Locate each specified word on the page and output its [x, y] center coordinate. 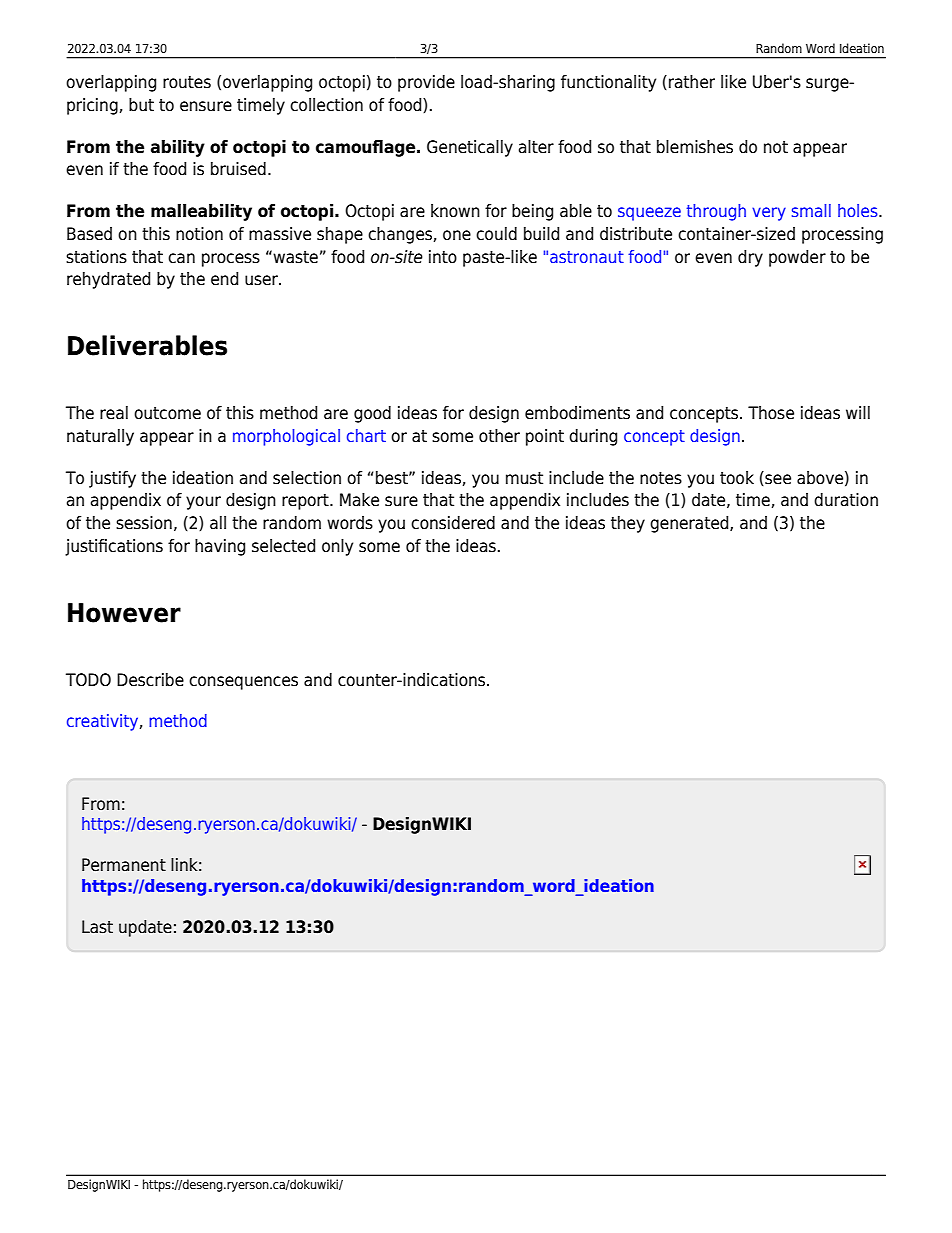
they [628, 524]
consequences [243, 683]
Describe [150, 680]
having [220, 547]
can [181, 258]
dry [750, 258]
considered [453, 523]
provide [426, 83]
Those [771, 413]
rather [692, 82]
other [499, 436]
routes [187, 82]
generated [690, 524]
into [443, 257]
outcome [167, 413]
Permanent [124, 865]
